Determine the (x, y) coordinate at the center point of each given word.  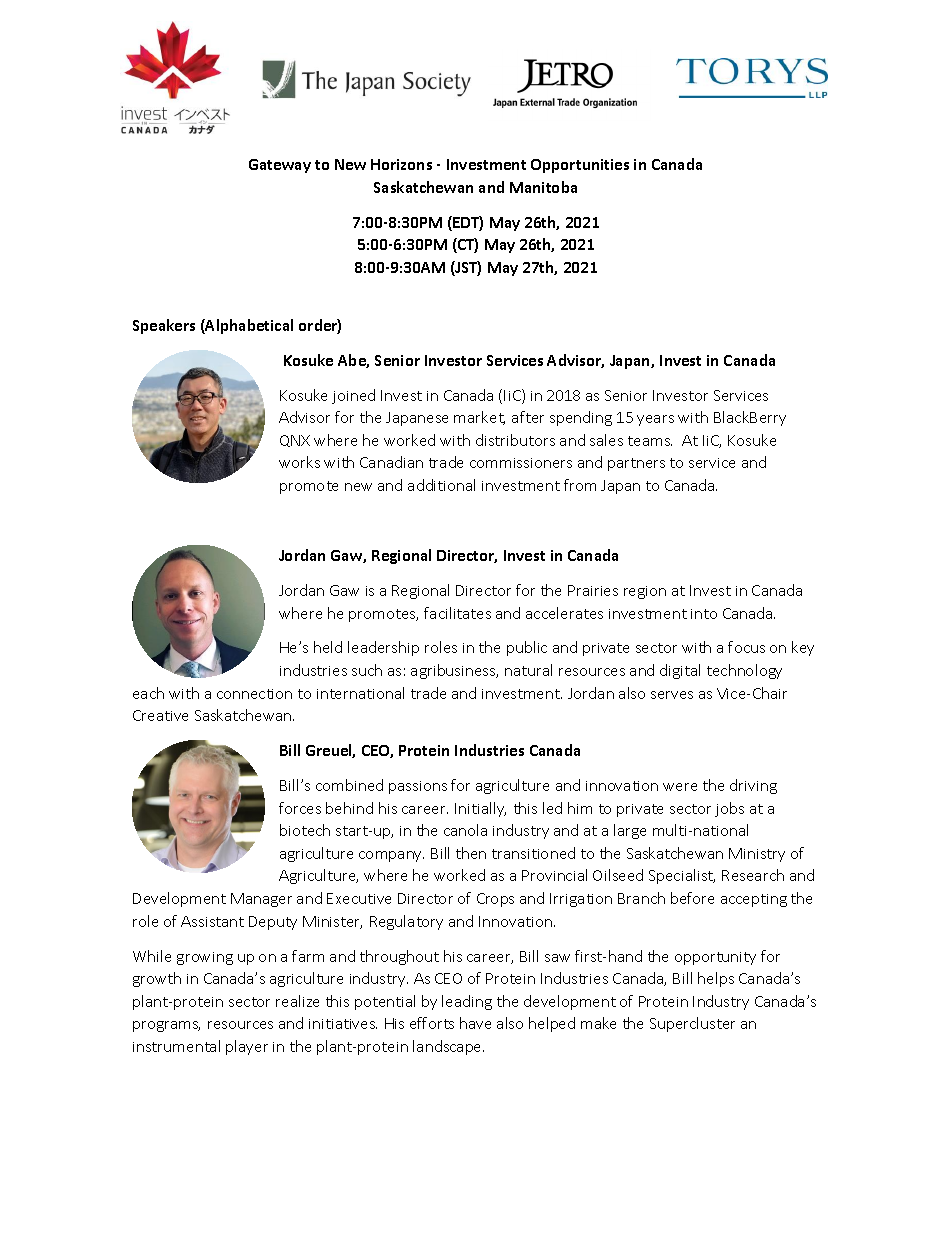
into (704, 614)
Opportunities (580, 166)
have (475, 1023)
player (247, 1047)
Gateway (280, 166)
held (328, 647)
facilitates (457, 613)
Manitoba (543, 187)
